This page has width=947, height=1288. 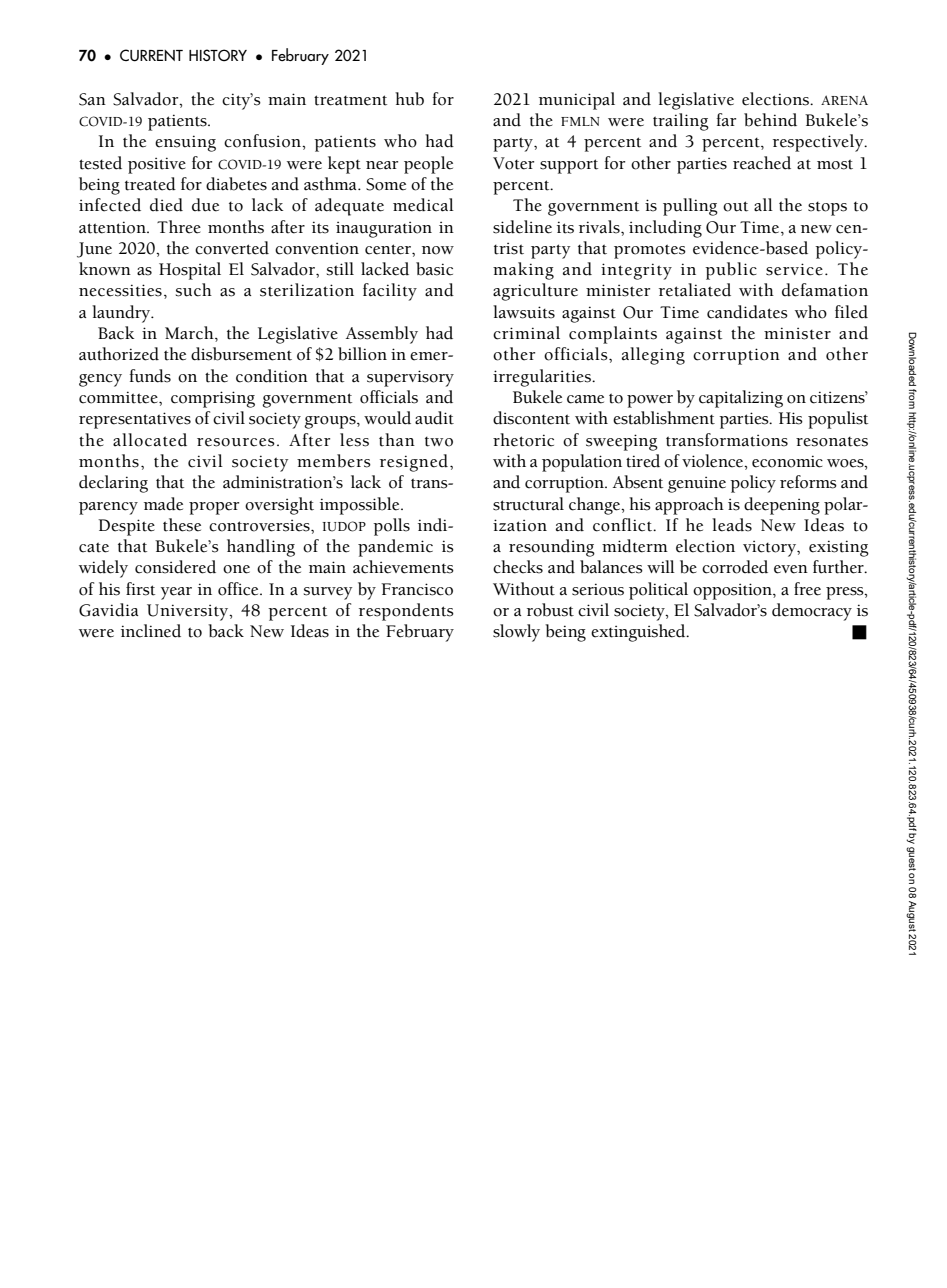 I want to click on supervisory, so click(x=410, y=378).
